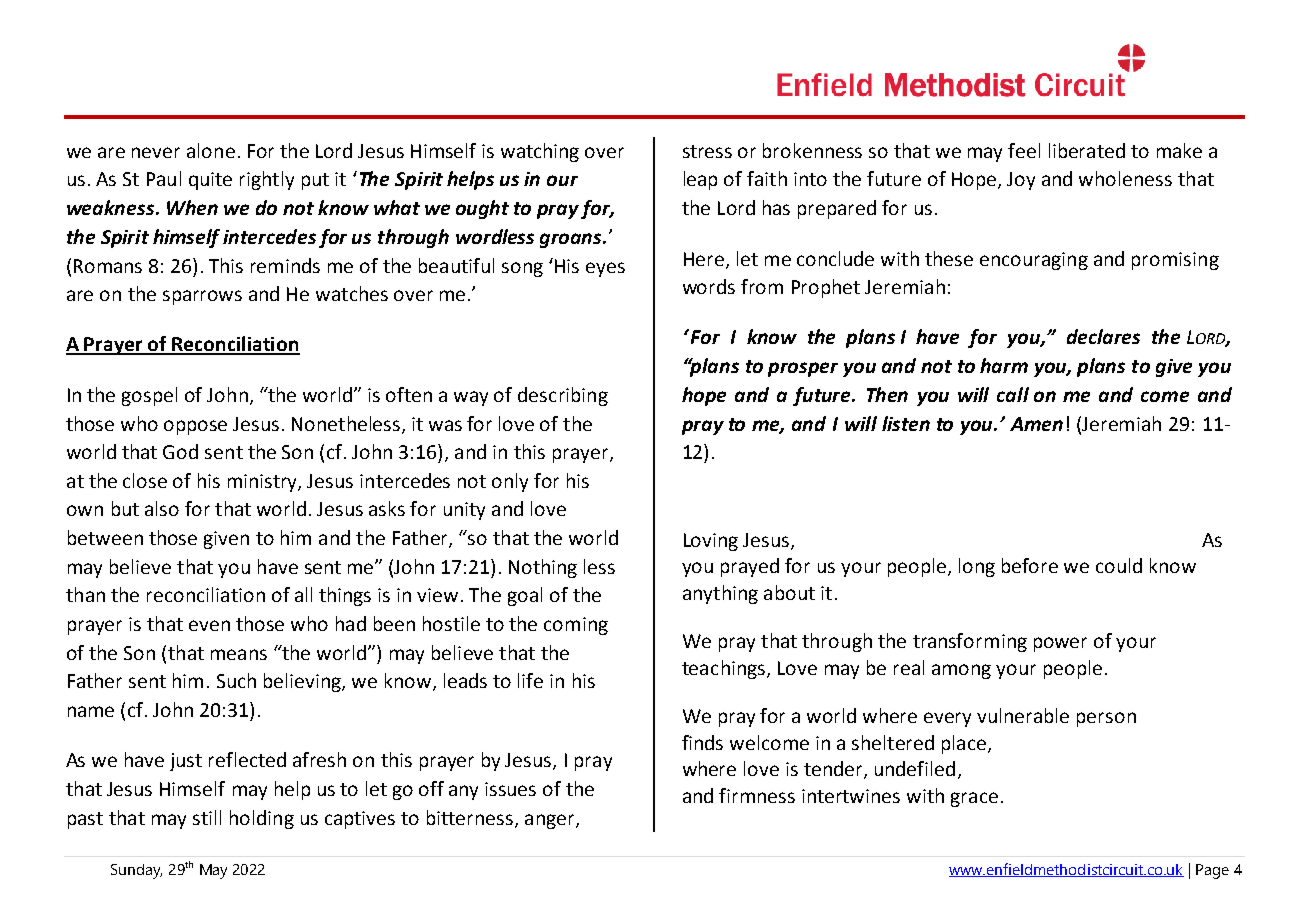 Image resolution: width=1308 pixels, height=924 pixels. I want to click on leap, so click(700, 180).
